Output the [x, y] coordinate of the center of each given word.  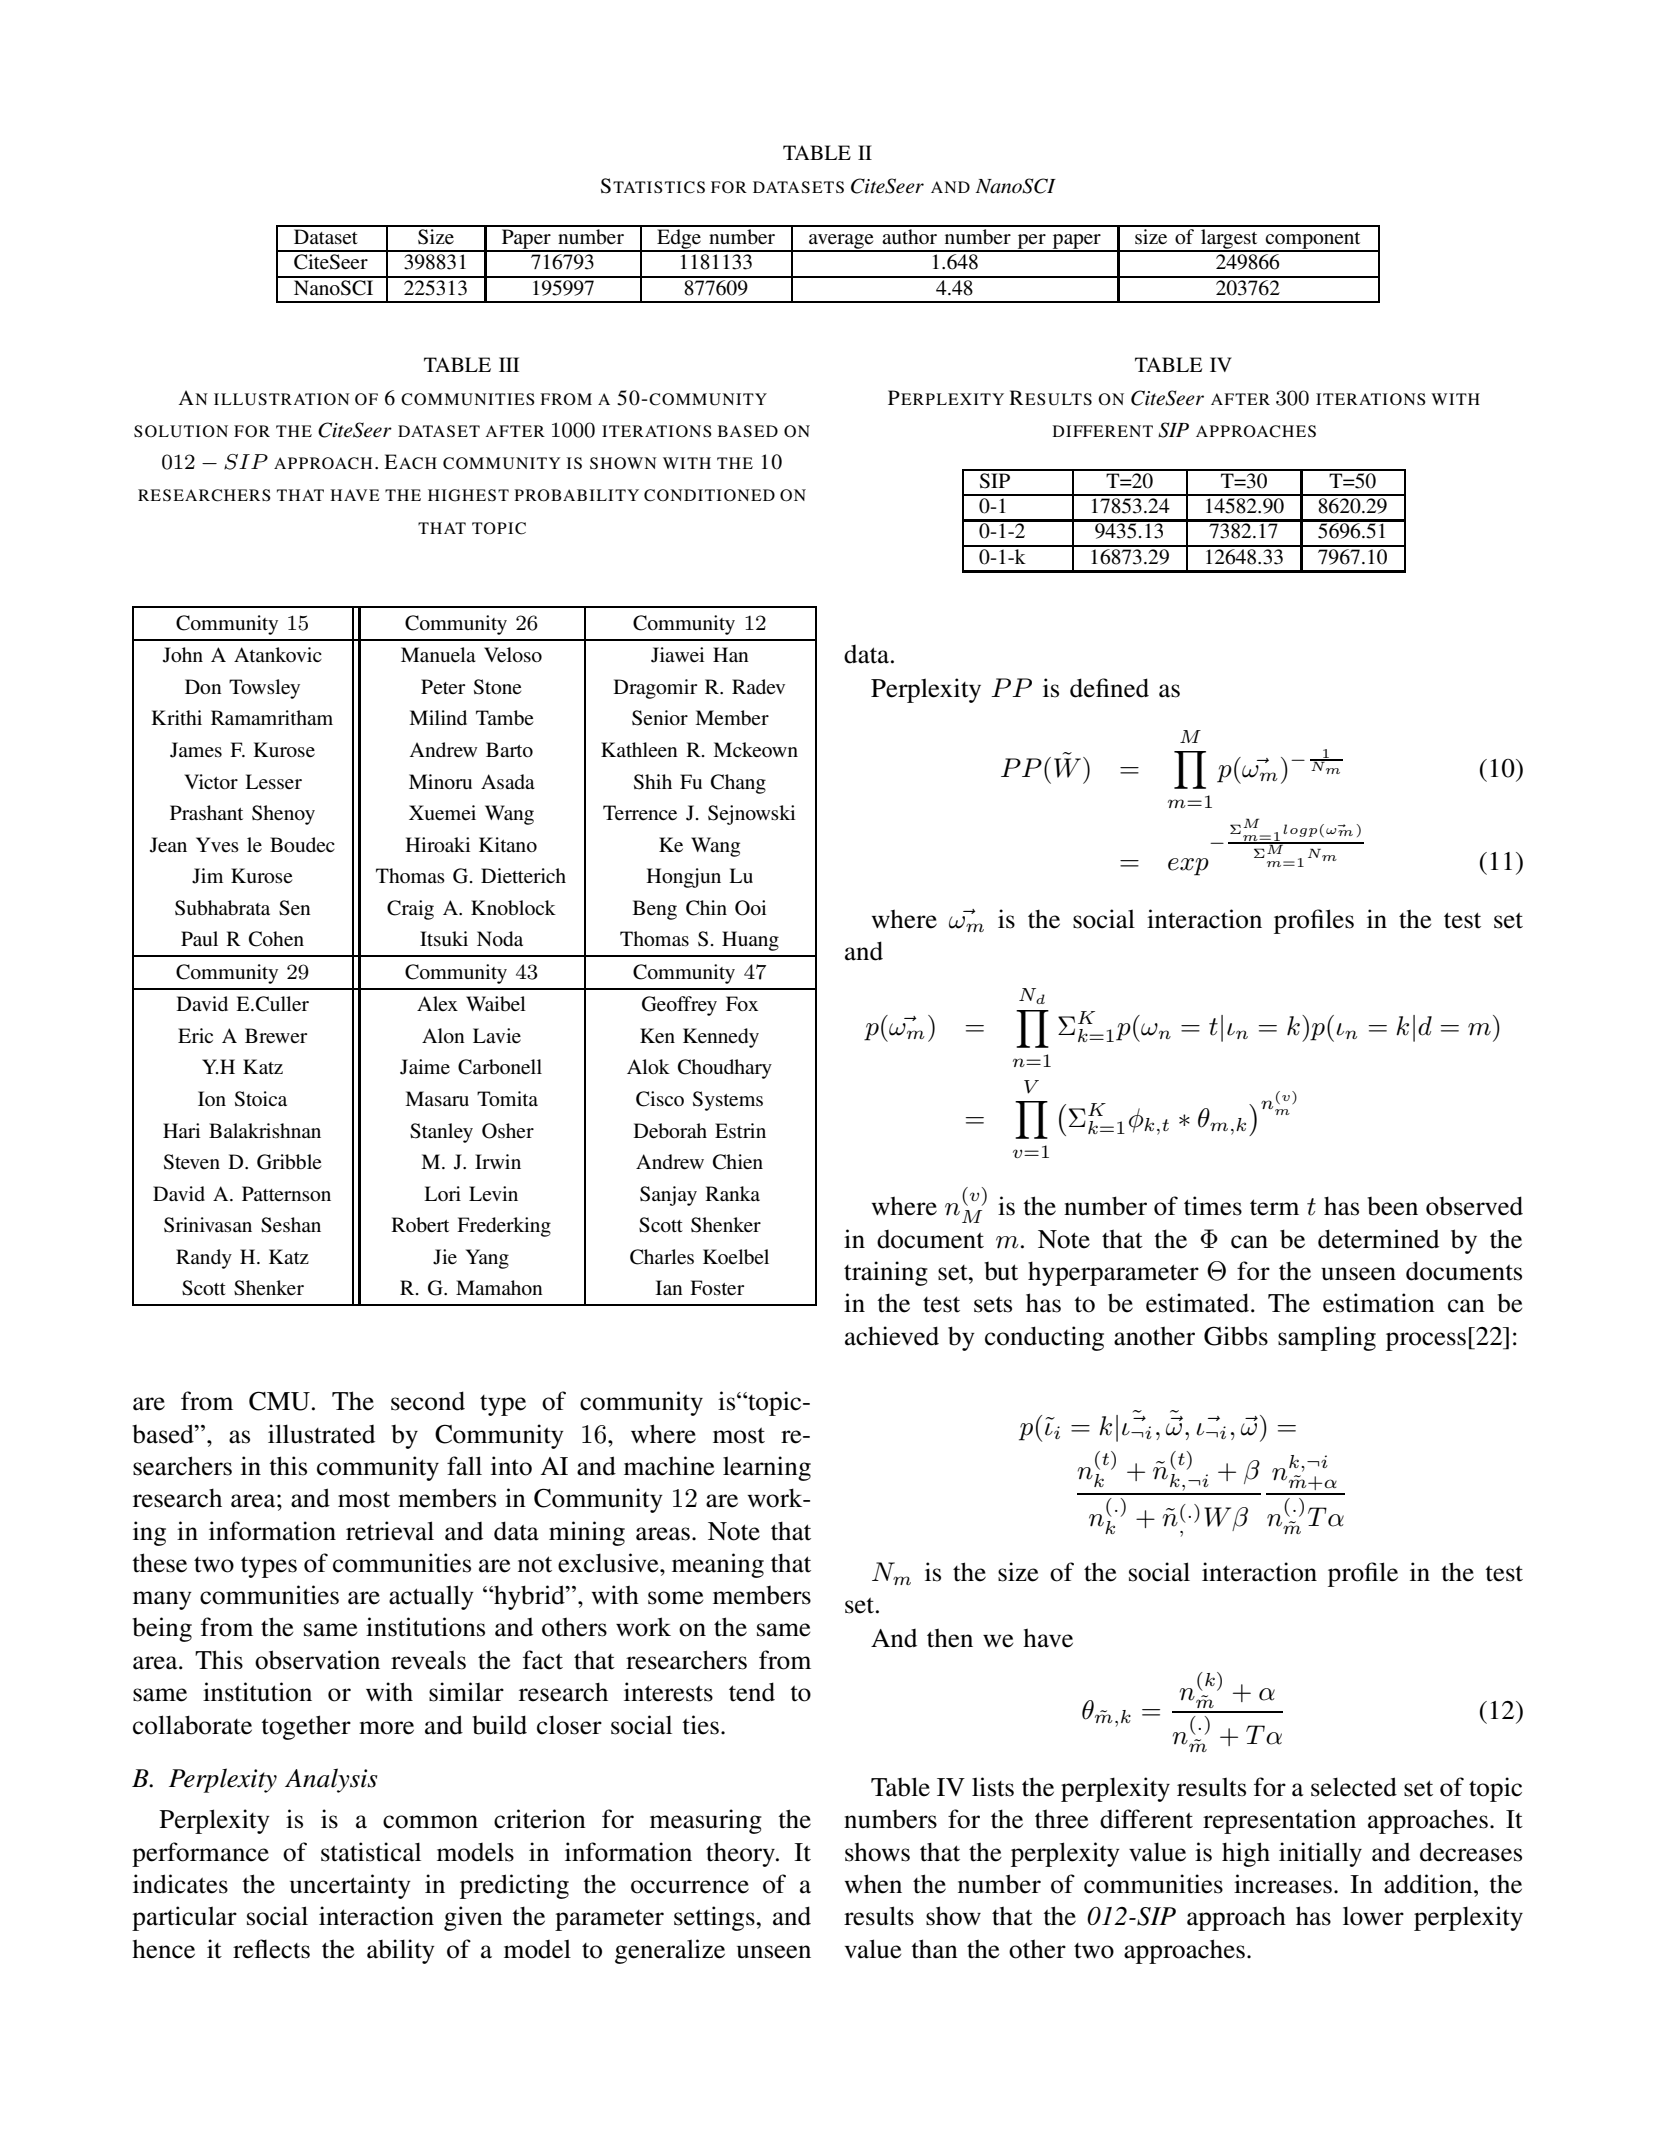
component [1313, 241]
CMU [279, 1401]
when [873, 1884]
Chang [738, 784]
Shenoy [283, 815]
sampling [1327, 1338]
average [841, 242]
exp [1188, 867]
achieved [892, 1336]
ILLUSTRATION [282, 399]
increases [1283, 1884]
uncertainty [350, 1886]
